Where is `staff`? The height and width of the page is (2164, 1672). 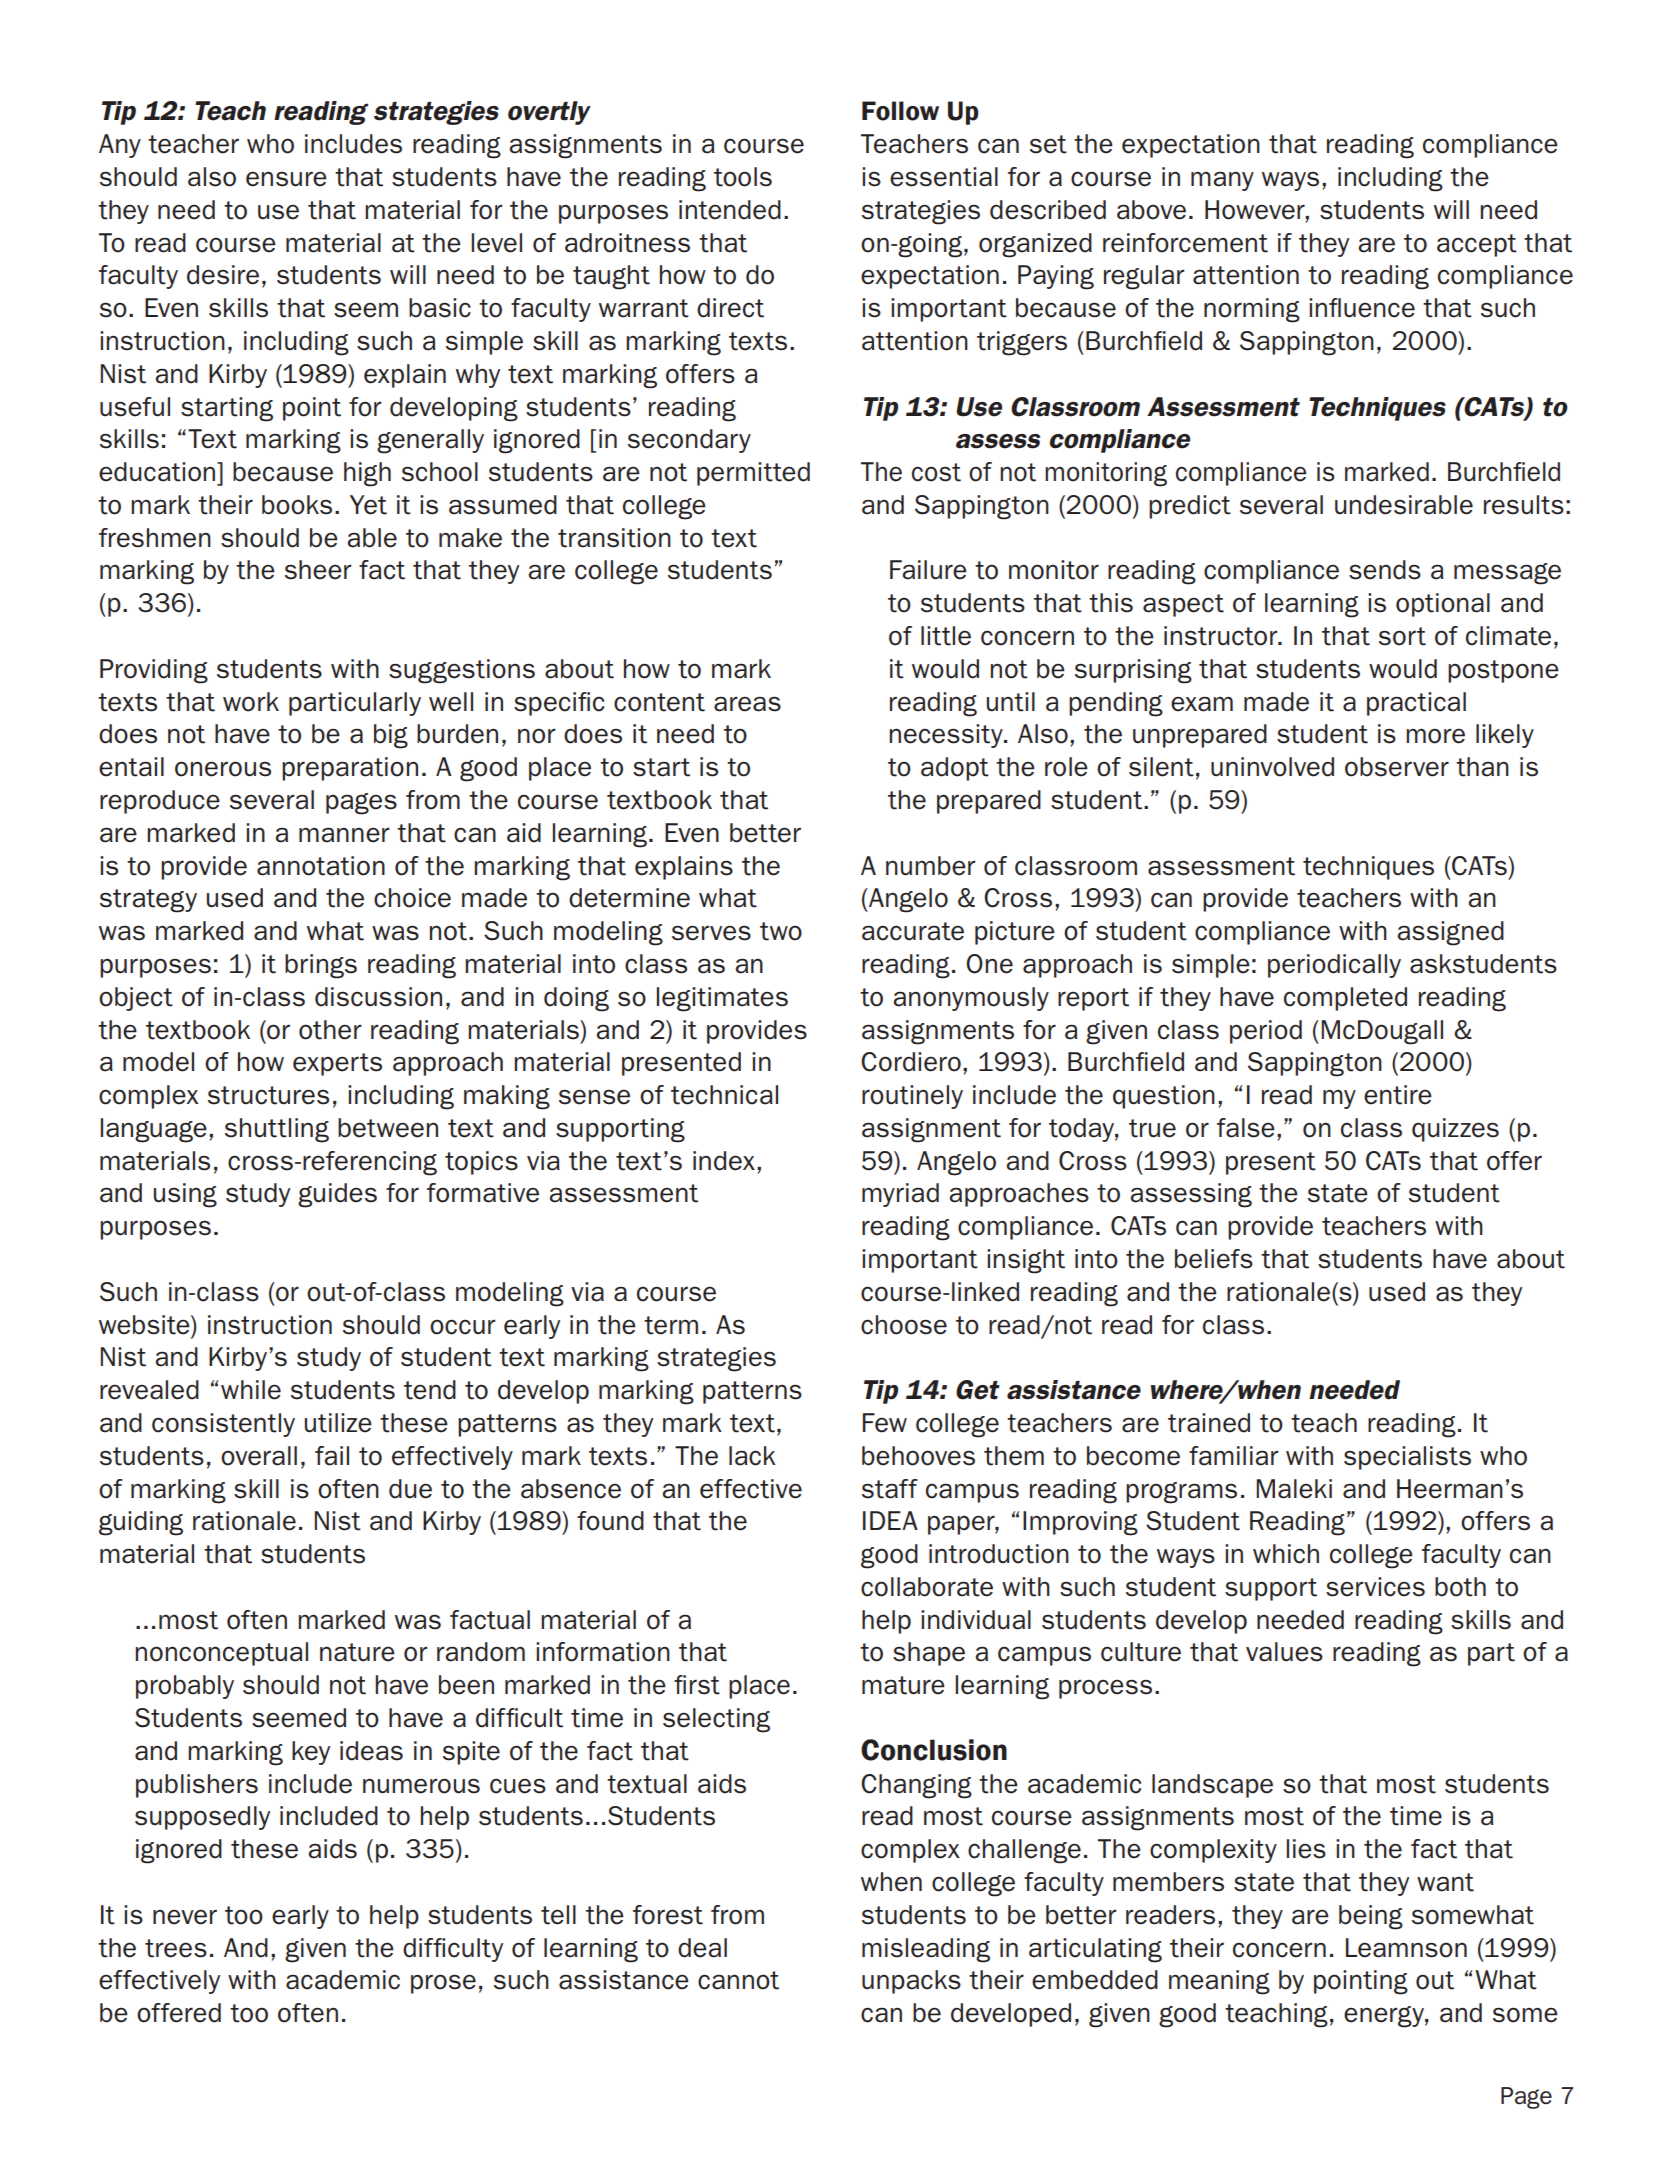 staff is located at coordinates (890, 1489).
